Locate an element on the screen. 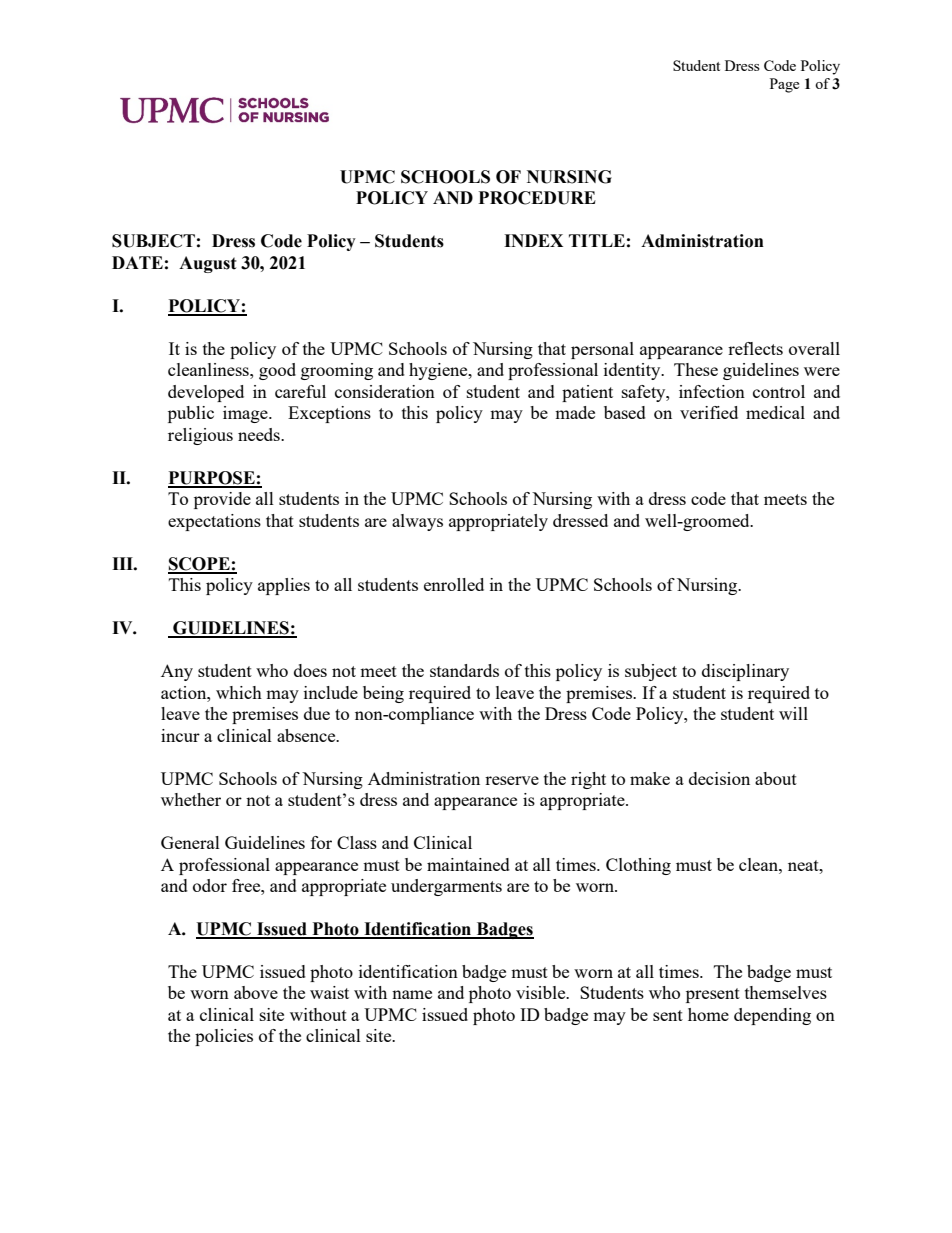 Image resolution: width=952 pixels, height=1233 pixels. which is located at coordinates (239, 692).
